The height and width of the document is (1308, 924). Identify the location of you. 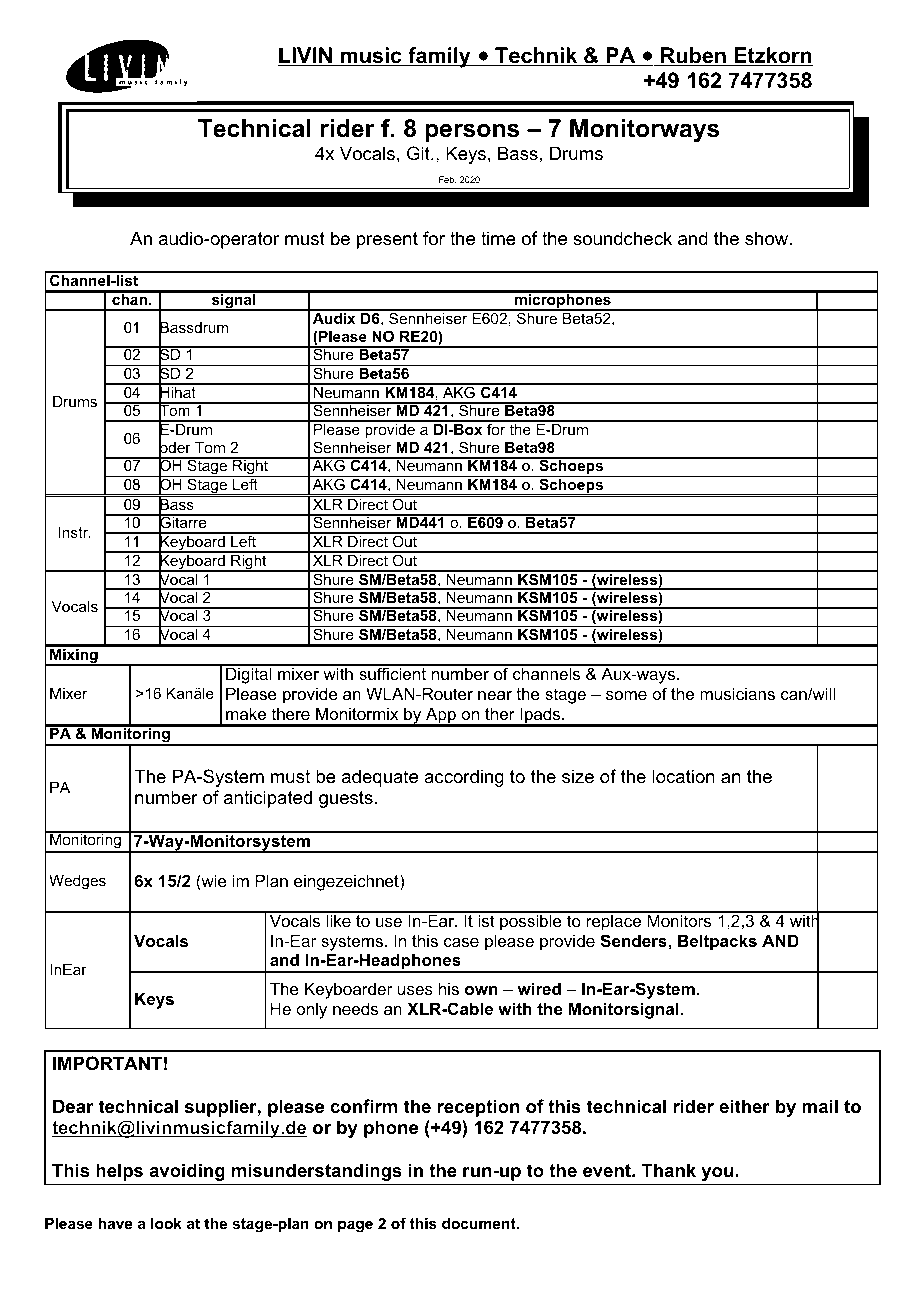
(717, 1174).
